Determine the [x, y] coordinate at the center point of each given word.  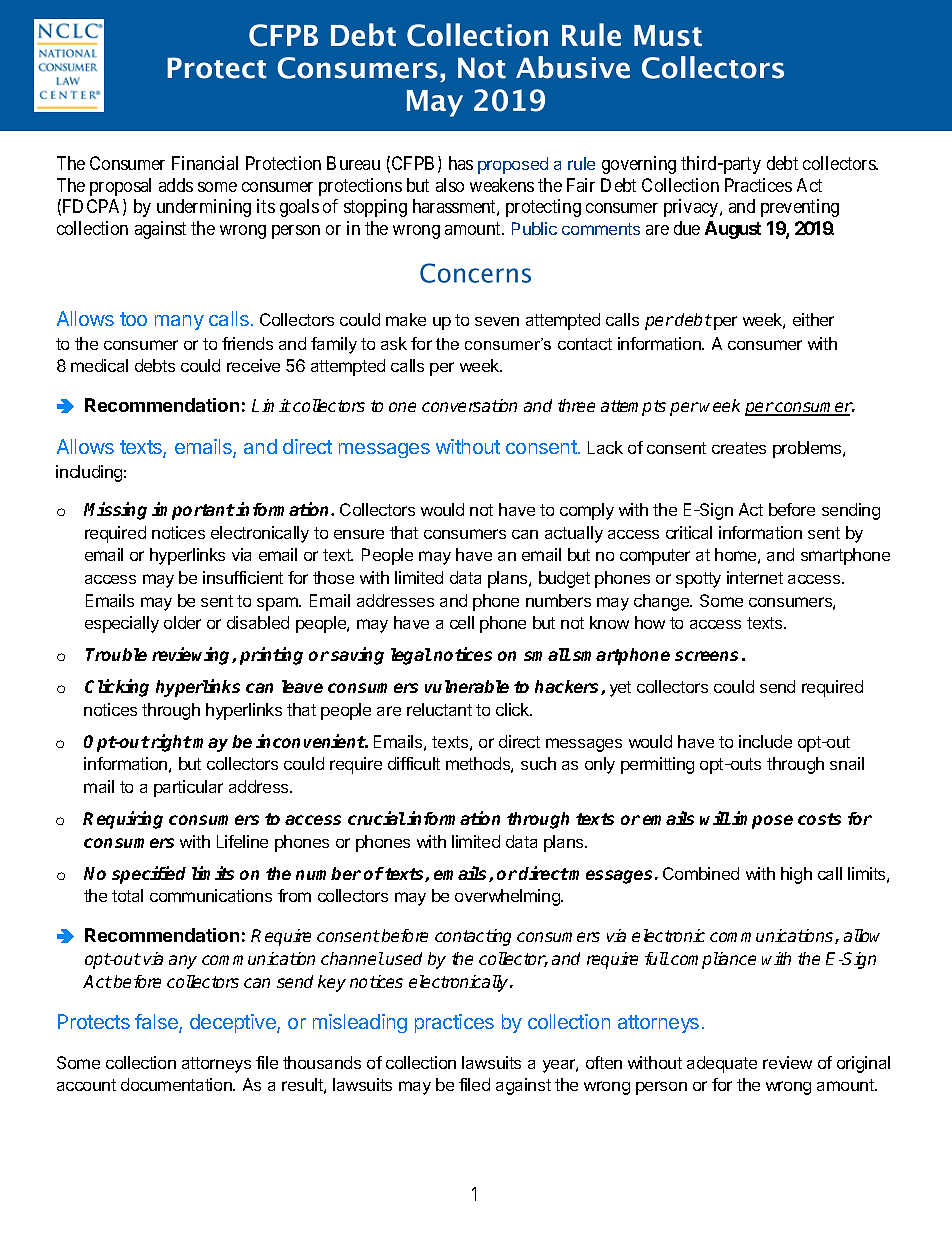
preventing [800, 208]
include [765, 741]
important [193, 511]
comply [587, 511]
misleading [360, 1023]
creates [739, 448]
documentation [177, 1084]
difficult [414, 763]
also [450, 185]
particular [188, 788]
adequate [722, 1064]
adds [176, 185]
